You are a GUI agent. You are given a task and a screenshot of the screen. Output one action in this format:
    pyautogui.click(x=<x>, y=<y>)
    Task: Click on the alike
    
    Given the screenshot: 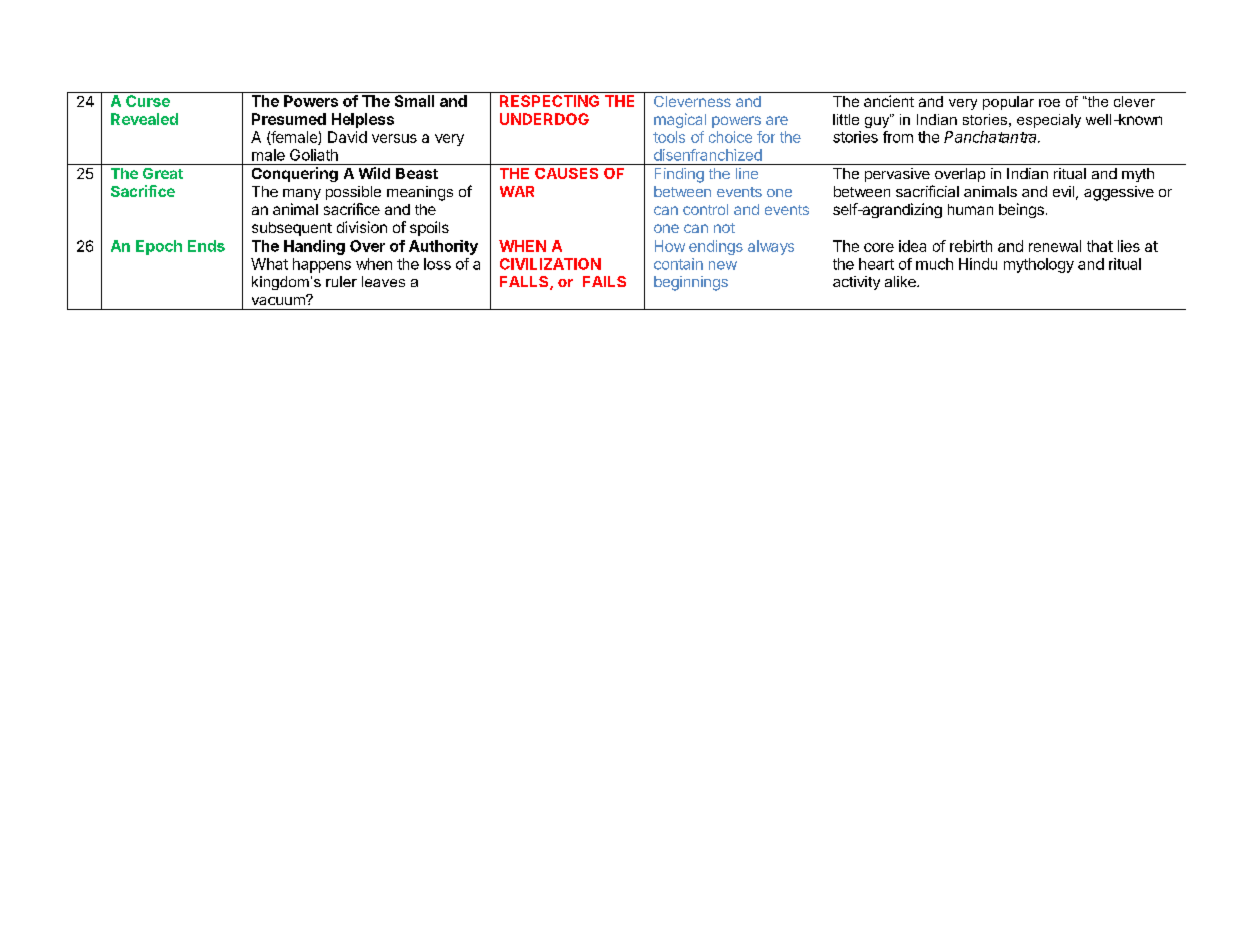 What is the action you would take?
    pyautogui.click(x=901, y=281)
